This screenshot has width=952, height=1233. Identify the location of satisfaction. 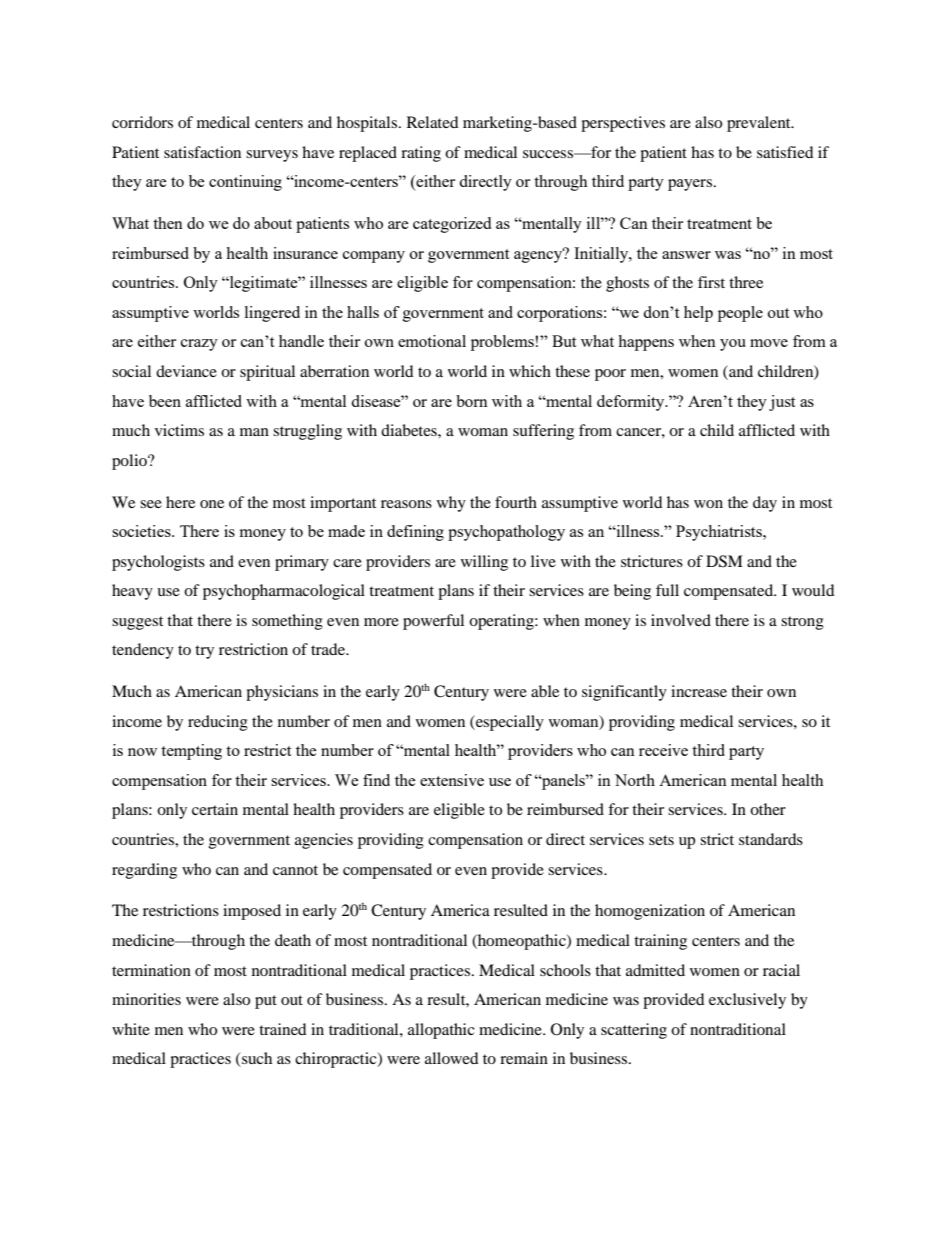
(202, 152).
